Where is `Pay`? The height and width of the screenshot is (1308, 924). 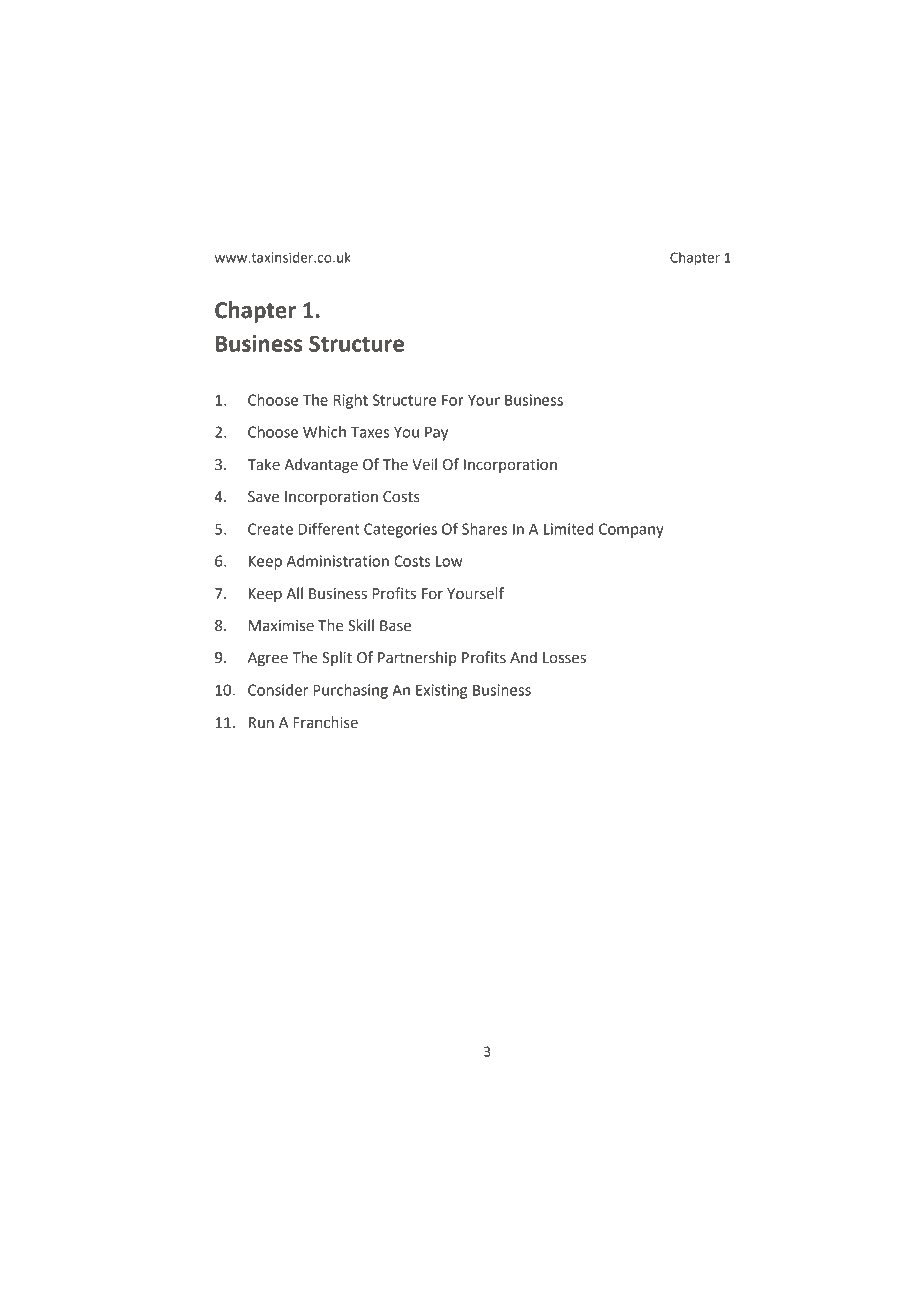 Pay is located at coordinates (436, 433).
